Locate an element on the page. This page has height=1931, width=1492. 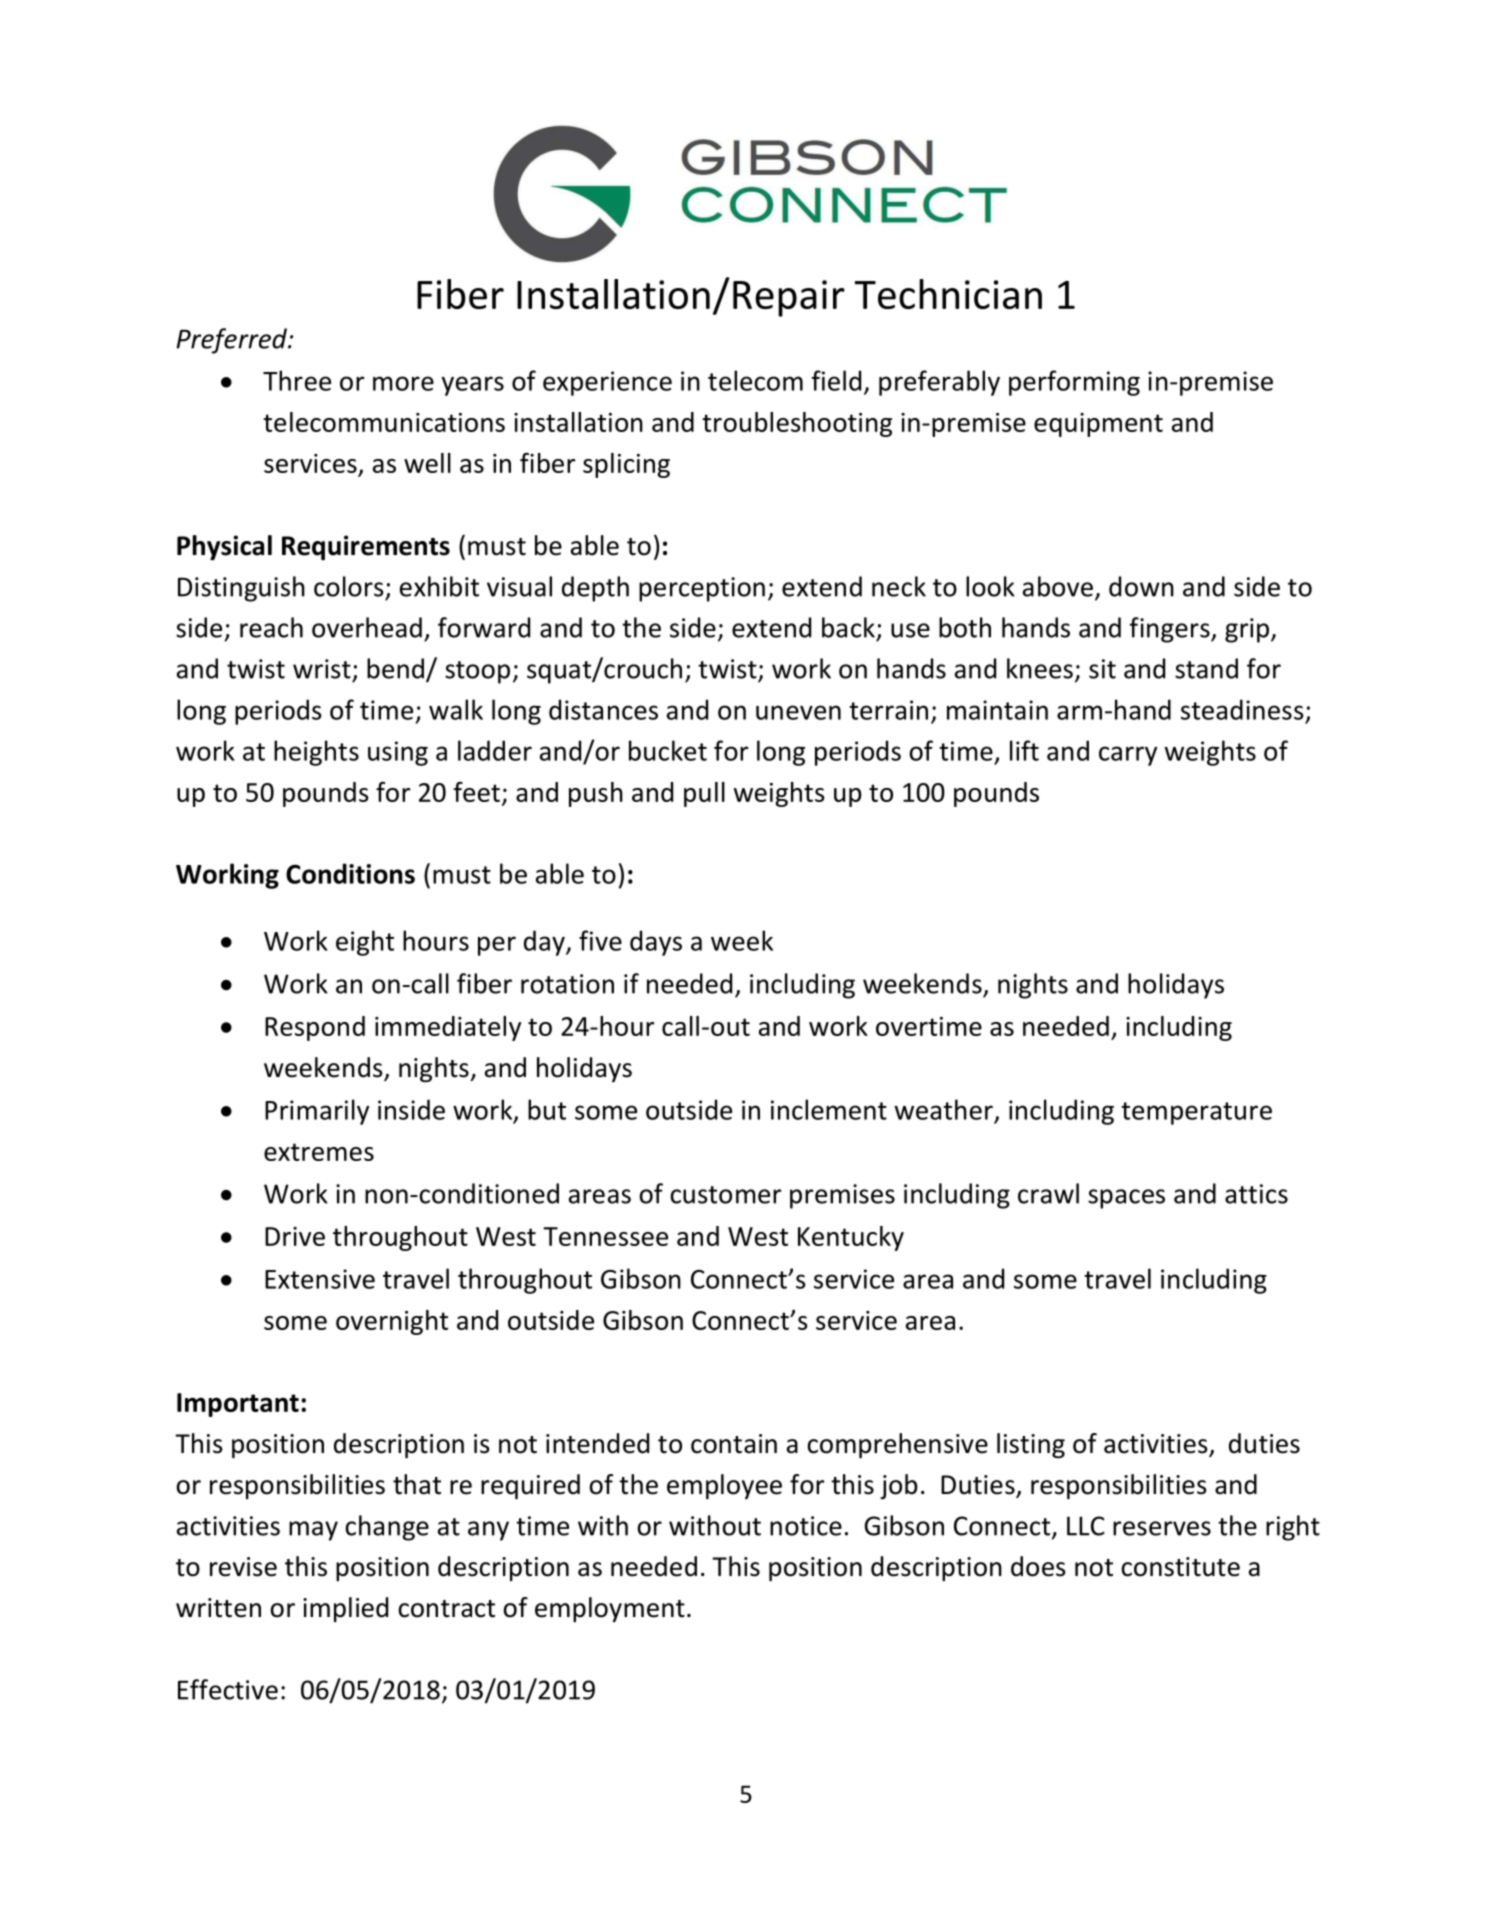
implied is located at coordinates (345, 1609).
